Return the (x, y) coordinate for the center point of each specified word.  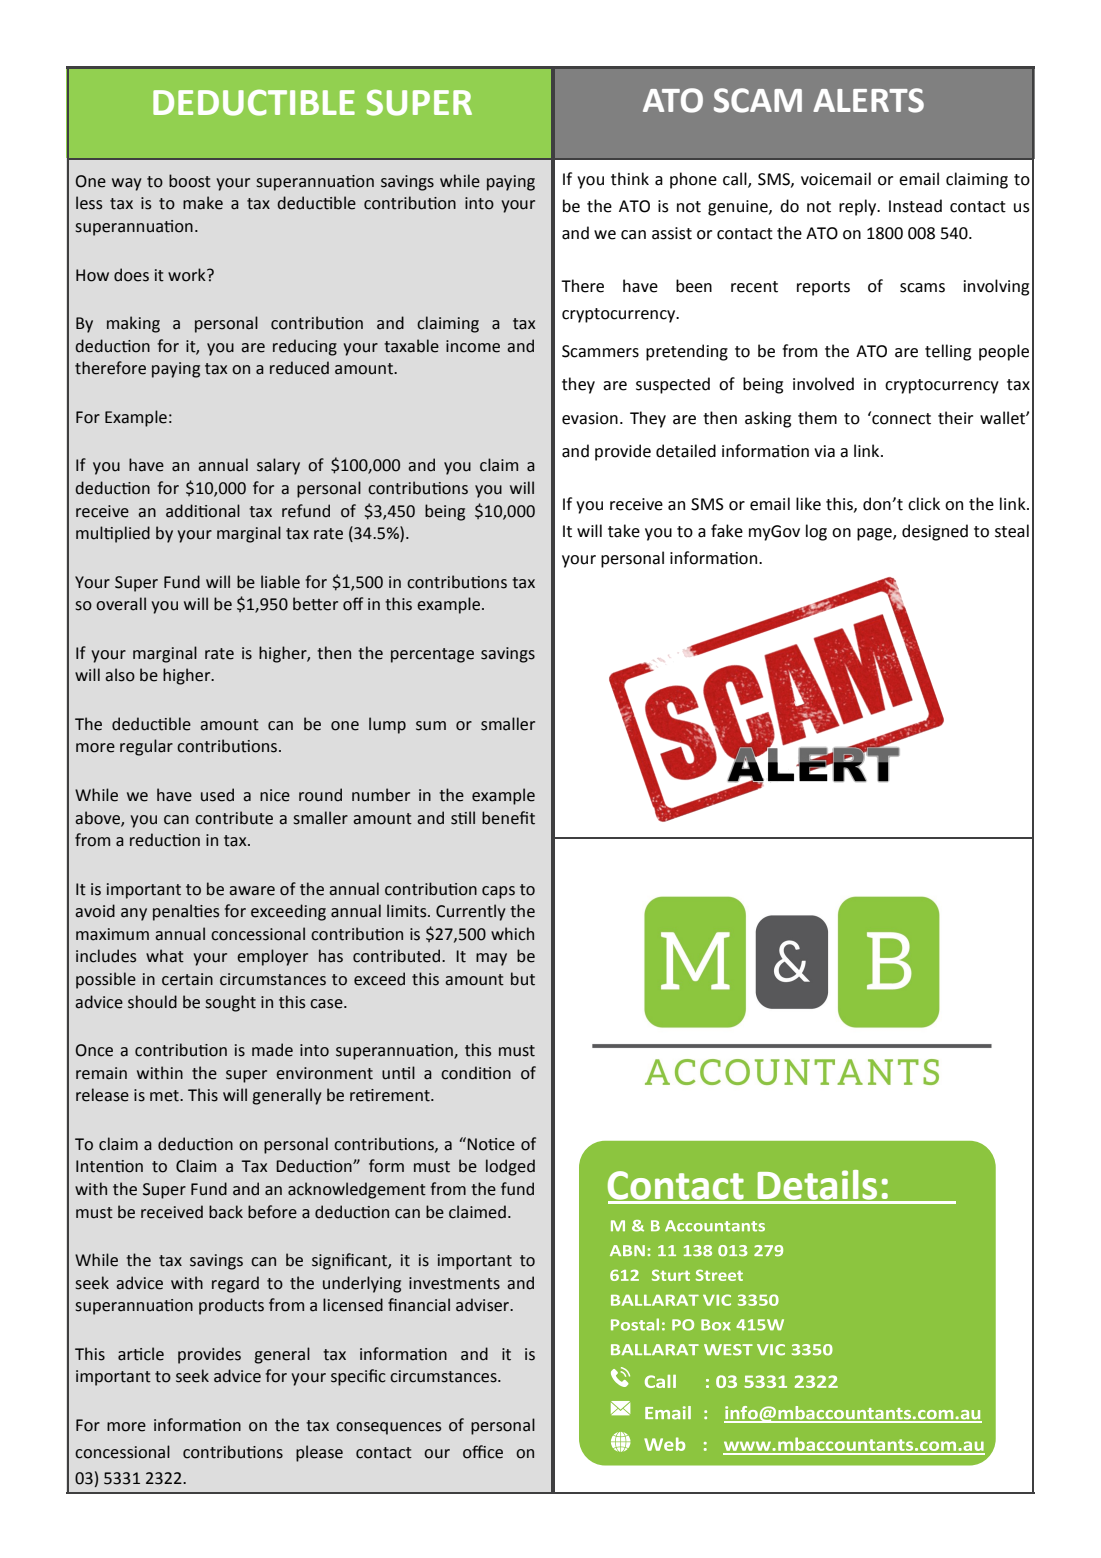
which (512, 934)
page (875, 534)
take (624, 531)
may (491, 959)
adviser (484, 1305)
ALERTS (868, 100)
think (630, 179)
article (141, 1354)
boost (190, 181)
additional (203, 511)
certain (187, 979)
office (483, 1452)
